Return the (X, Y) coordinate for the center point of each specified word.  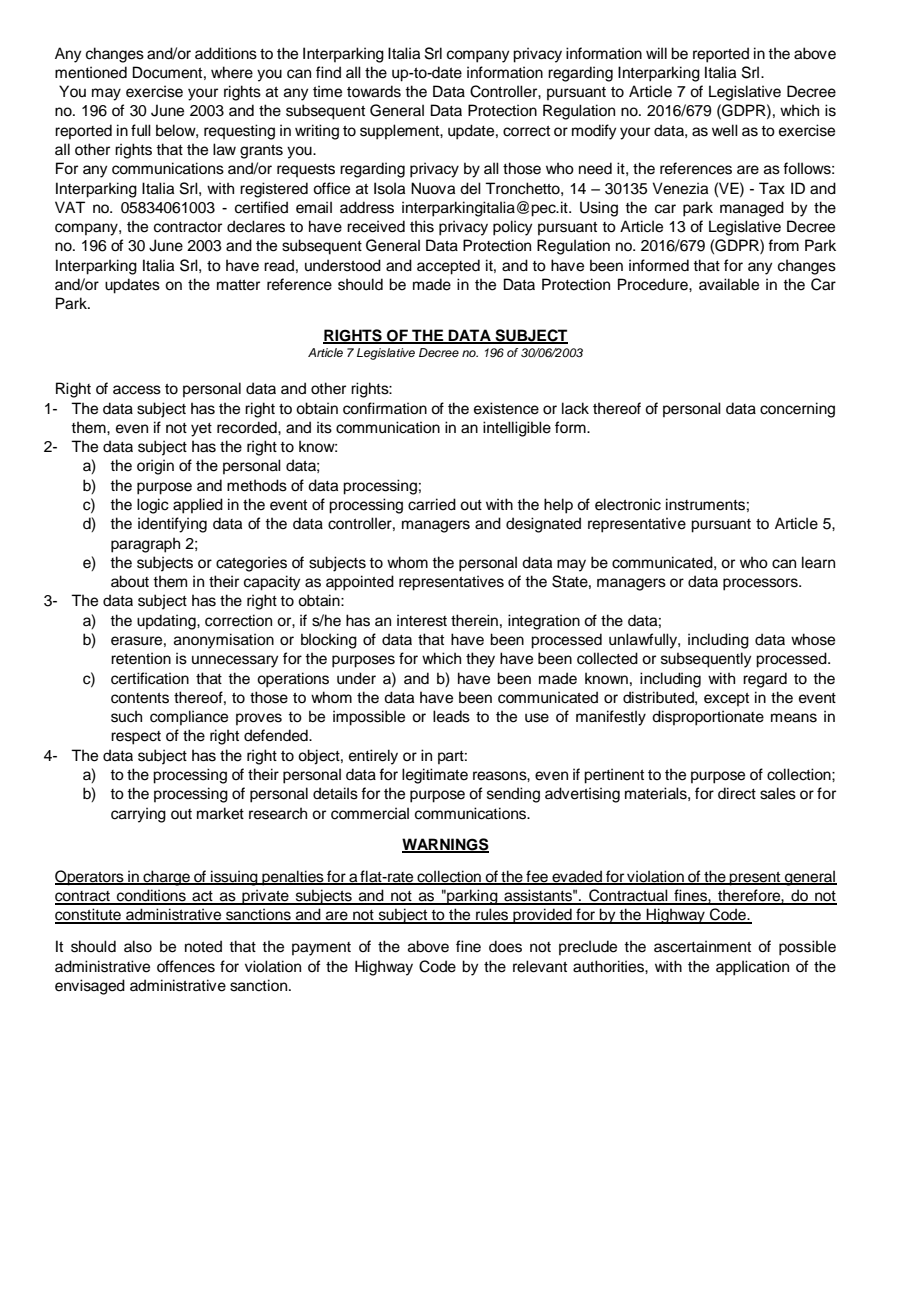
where (232, 72)
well (725, 130)
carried (432, 504)
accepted (448, 267)
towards (374, 91)
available (729, 284)
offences (186, 966)
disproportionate (708, 718)
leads (451, 716)
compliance (189, 717)
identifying (172, 525)
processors (761, 584)
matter (238, 285)
